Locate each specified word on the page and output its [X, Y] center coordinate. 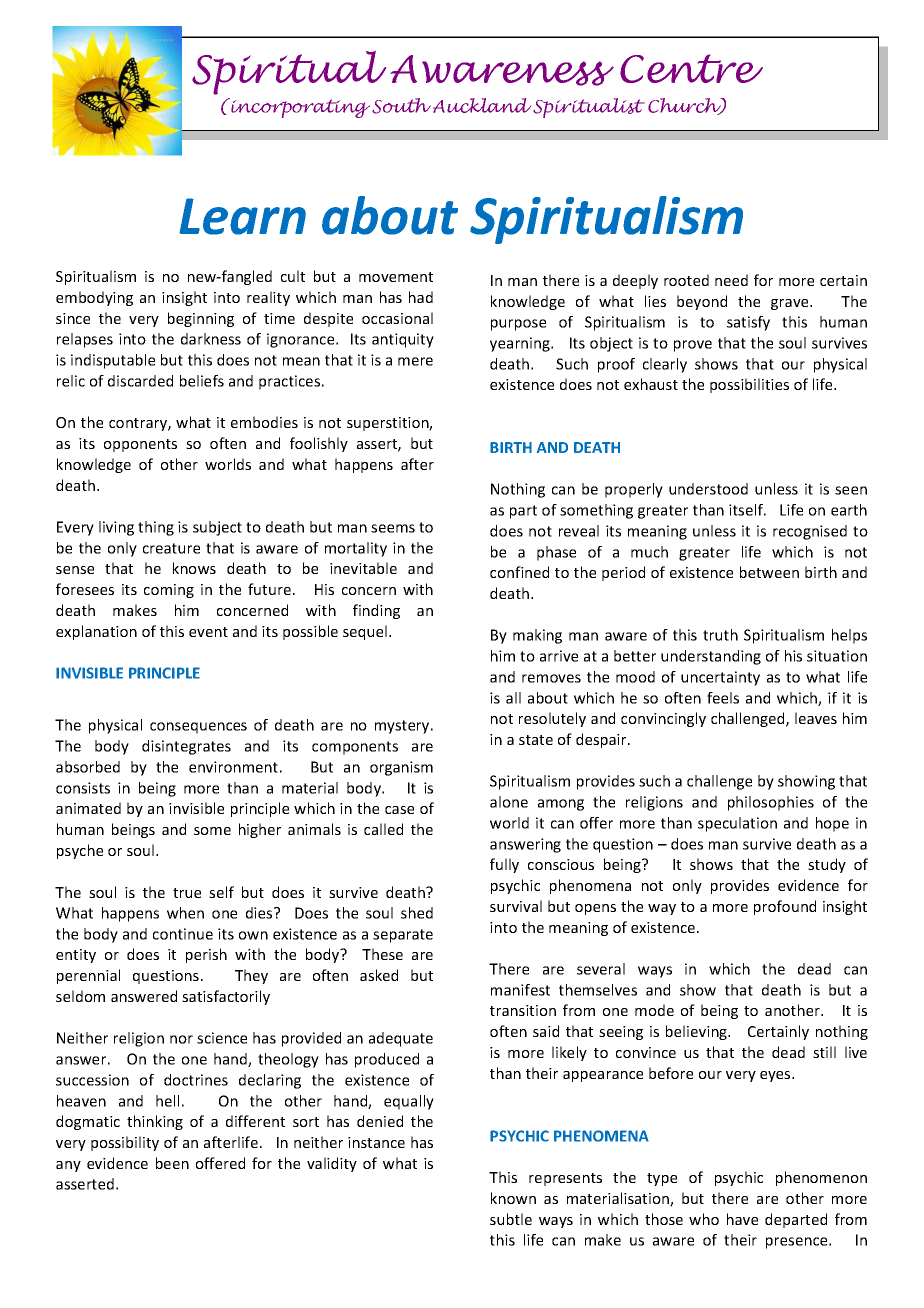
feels [723, 698]
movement [396, 277]
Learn [242, 216]
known [513, 1198]
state [536, 740]
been [172, 1163]
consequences [198, 728]
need [731, 280]
